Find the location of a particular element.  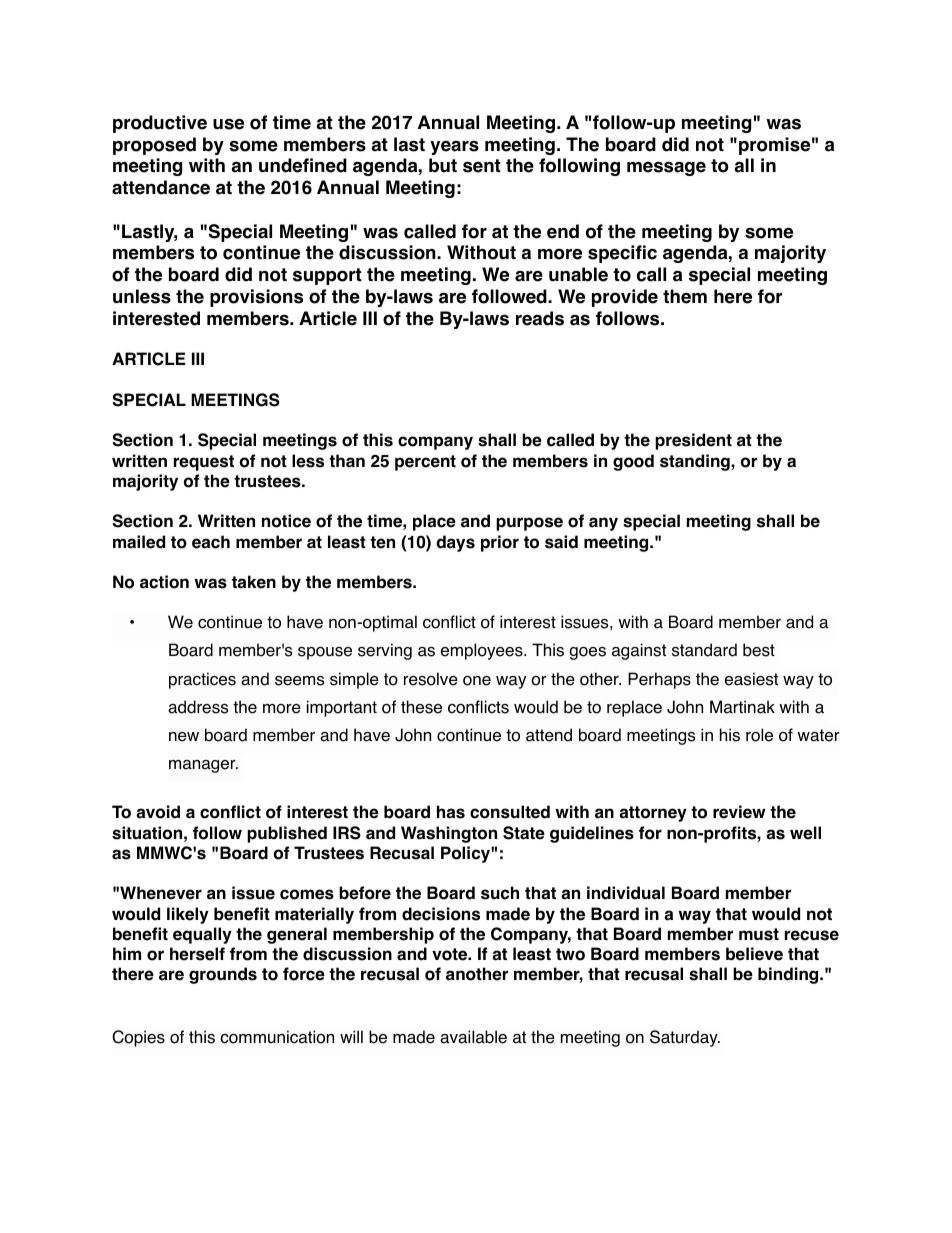

percent is located at coordinates (425, 463).
